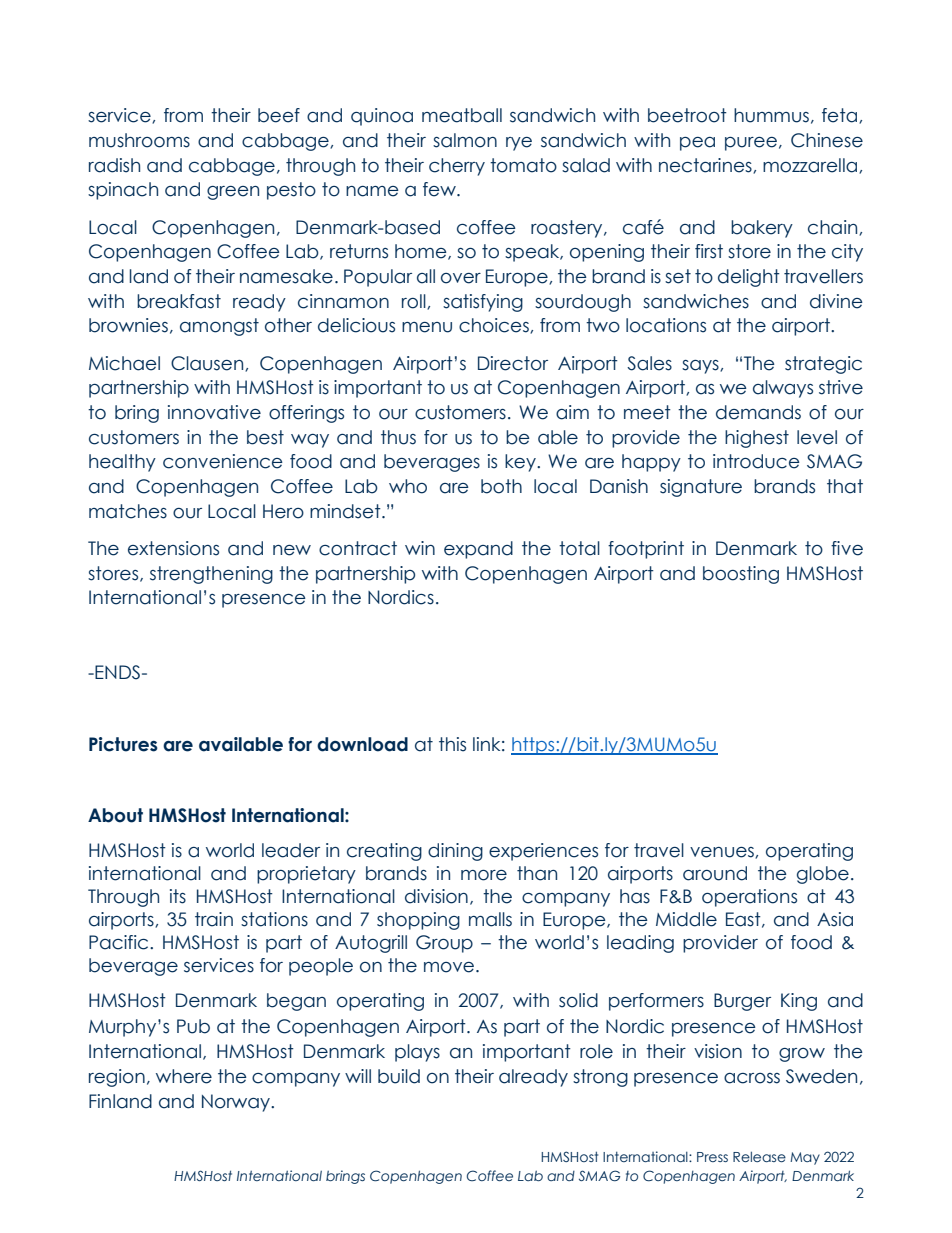 Image resolution: width=952 pixels, height=1233 pixels. What do you see at coordinates (455, 852) in the screenshot?
I see `dining` at bounding box center [455, 852].
